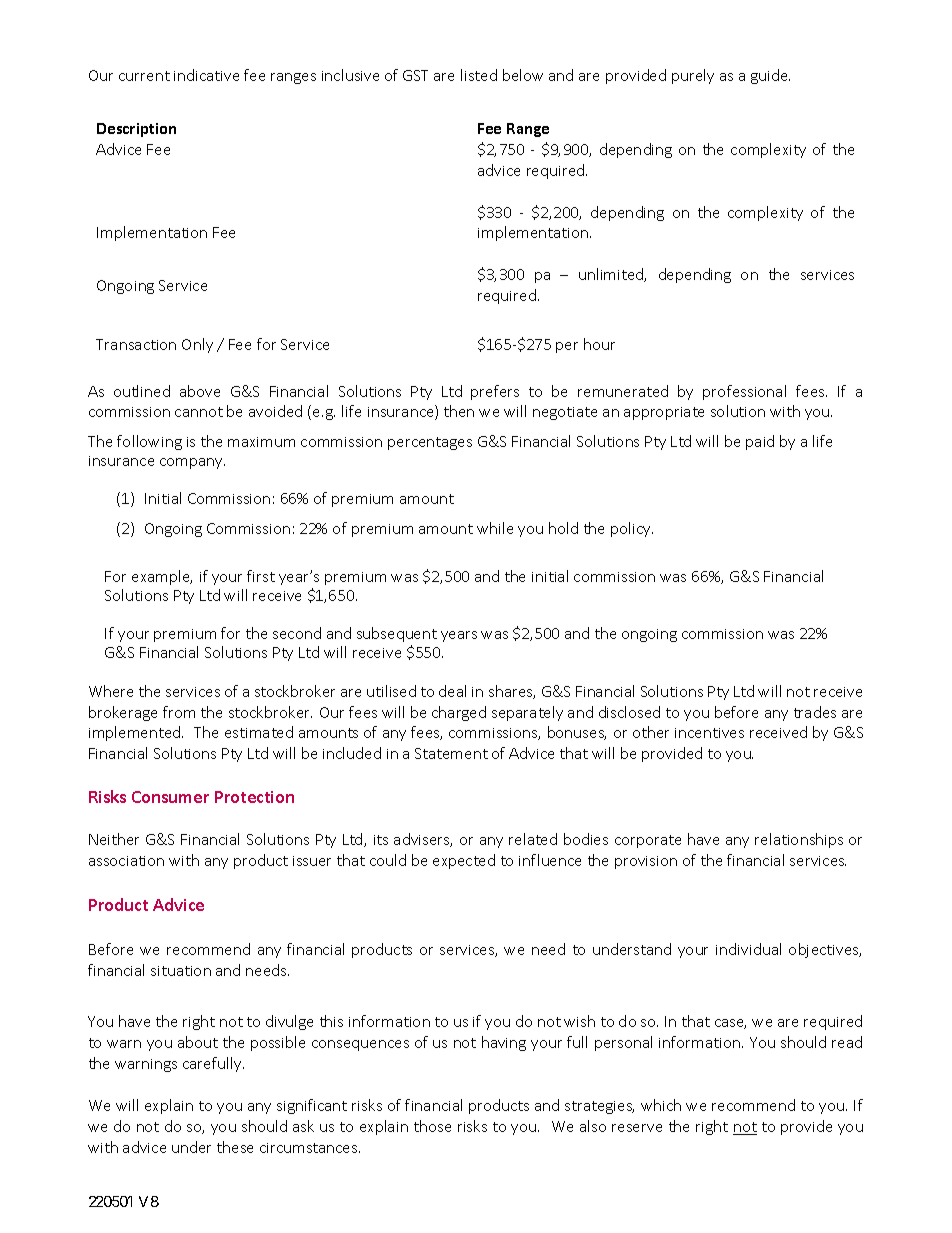  Describe the element at coordinates (179, 712) in the screenshot. I see `from` at that location.
